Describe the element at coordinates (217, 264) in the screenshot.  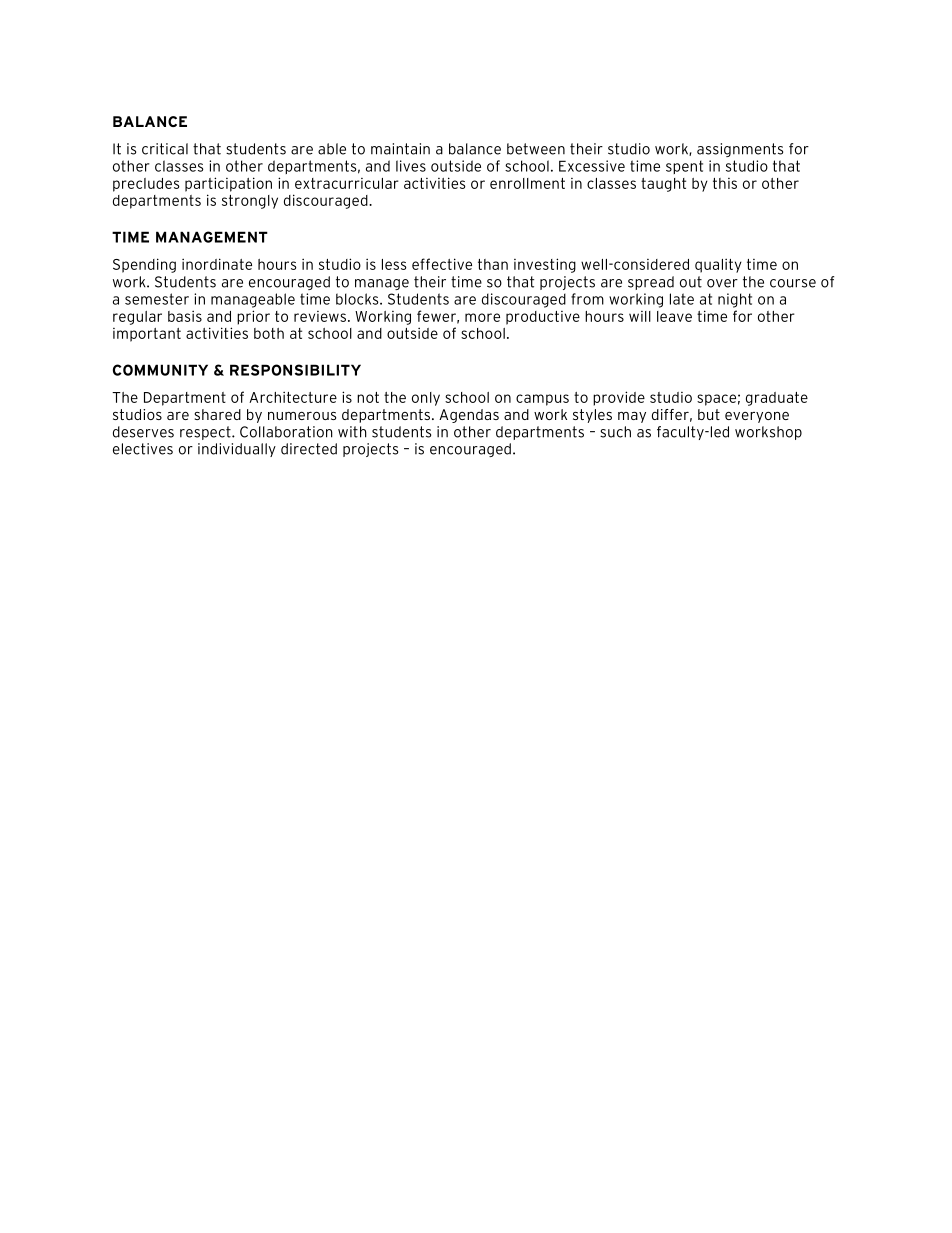
I see `inordinate` at that location.
